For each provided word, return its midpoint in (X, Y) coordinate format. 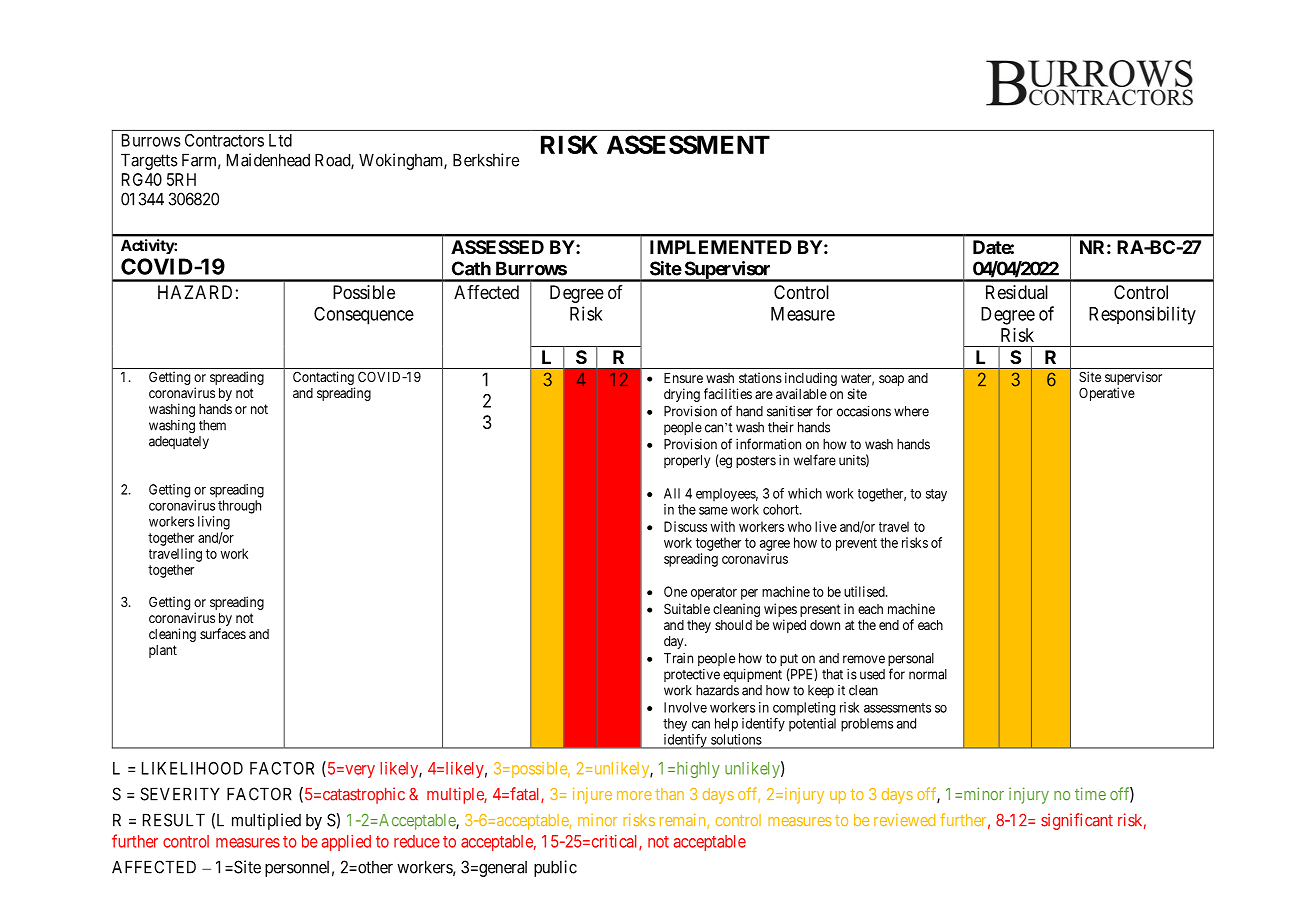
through (239, 507)
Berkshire (486, 160)
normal (928, 674)
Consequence (364, 316)
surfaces (223, 633)
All (672, 493)
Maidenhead (268, 160)
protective (692, 675)
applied (346, 843)
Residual (1017, 292)
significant (1077, 821)
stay (936, 495)
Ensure (683, 378)
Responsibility (1142, 315)
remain (684, 821)
